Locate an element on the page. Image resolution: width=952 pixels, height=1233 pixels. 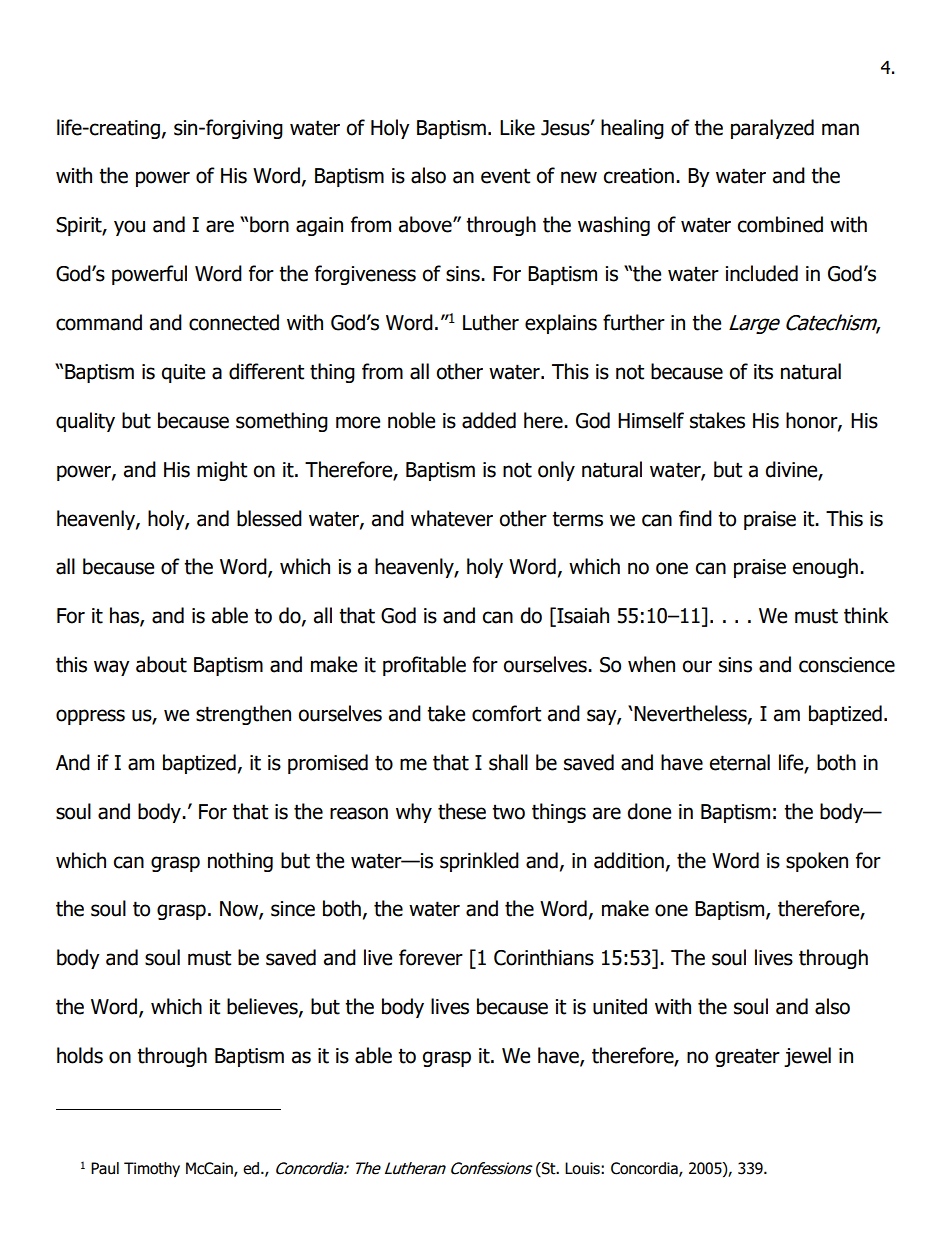
find is located at coordinates (695, 518).
